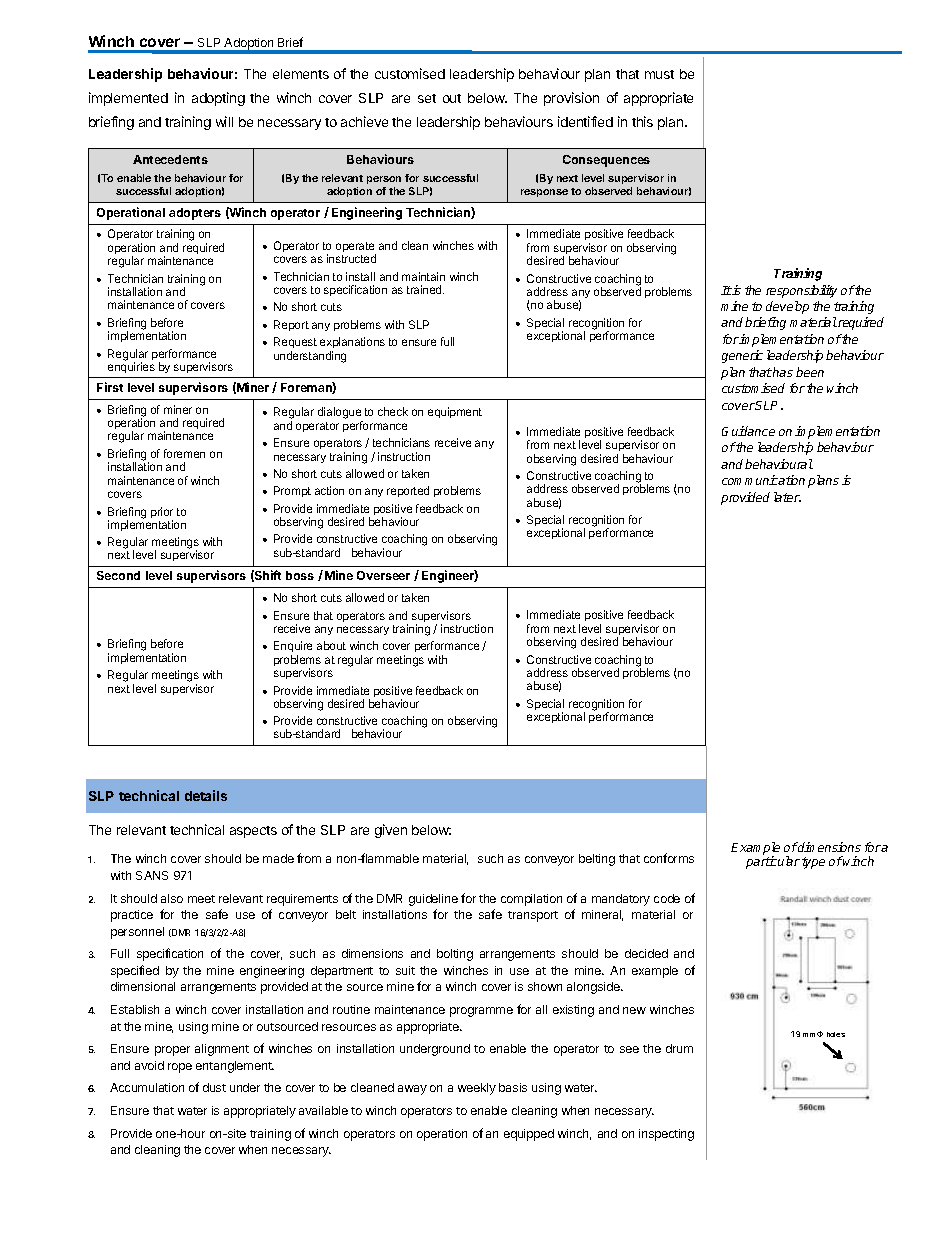  I want to click on set, so click(427, 98).
